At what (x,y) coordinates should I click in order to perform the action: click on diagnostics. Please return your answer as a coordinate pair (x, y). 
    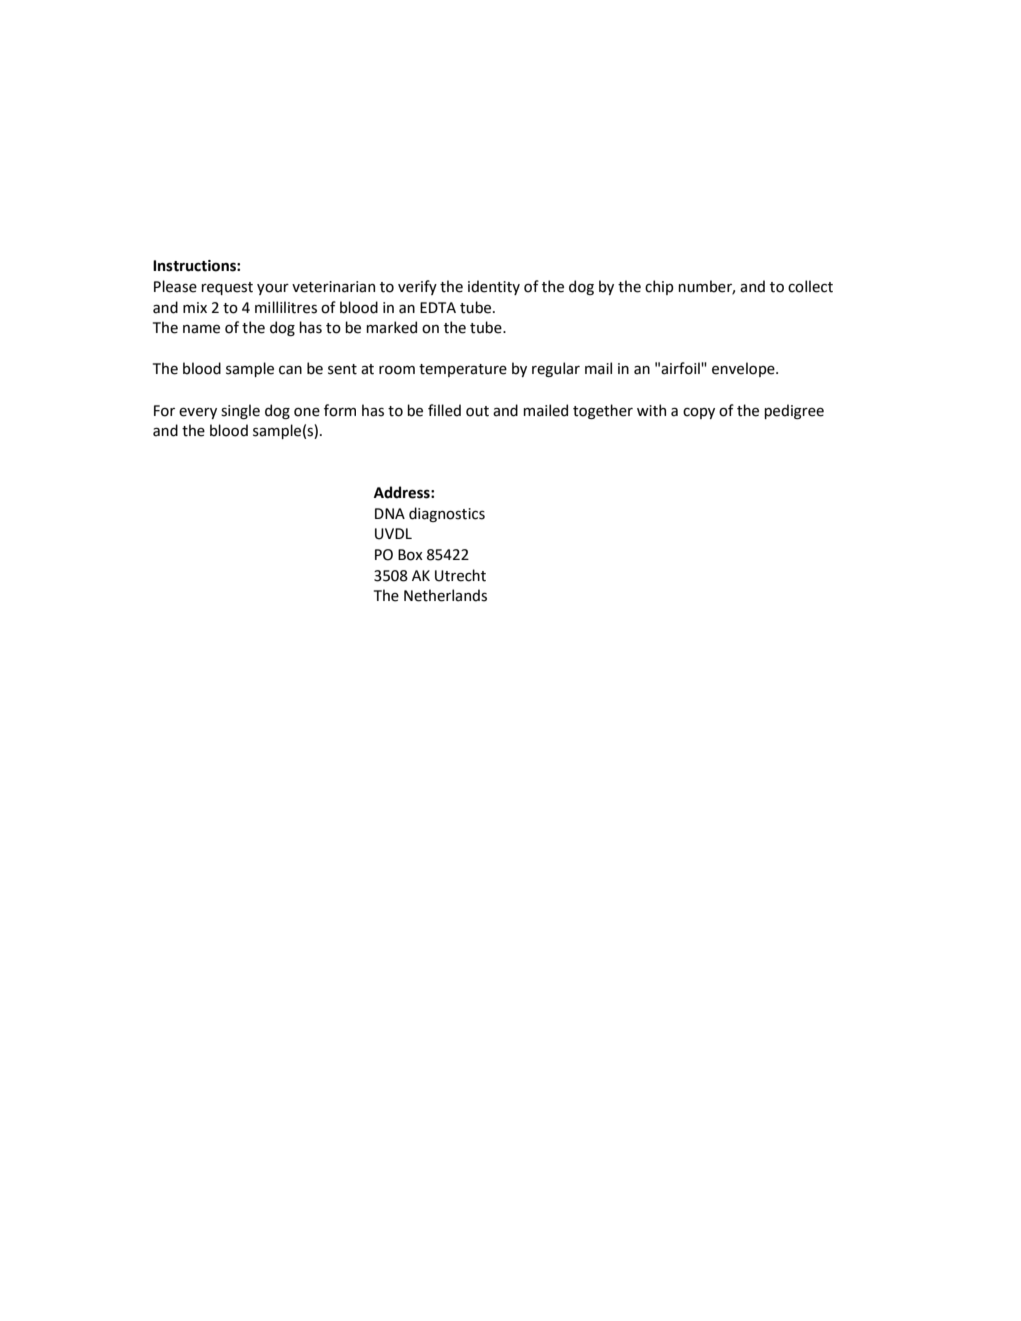
    Looking at the image, I should click on (447, 514).
